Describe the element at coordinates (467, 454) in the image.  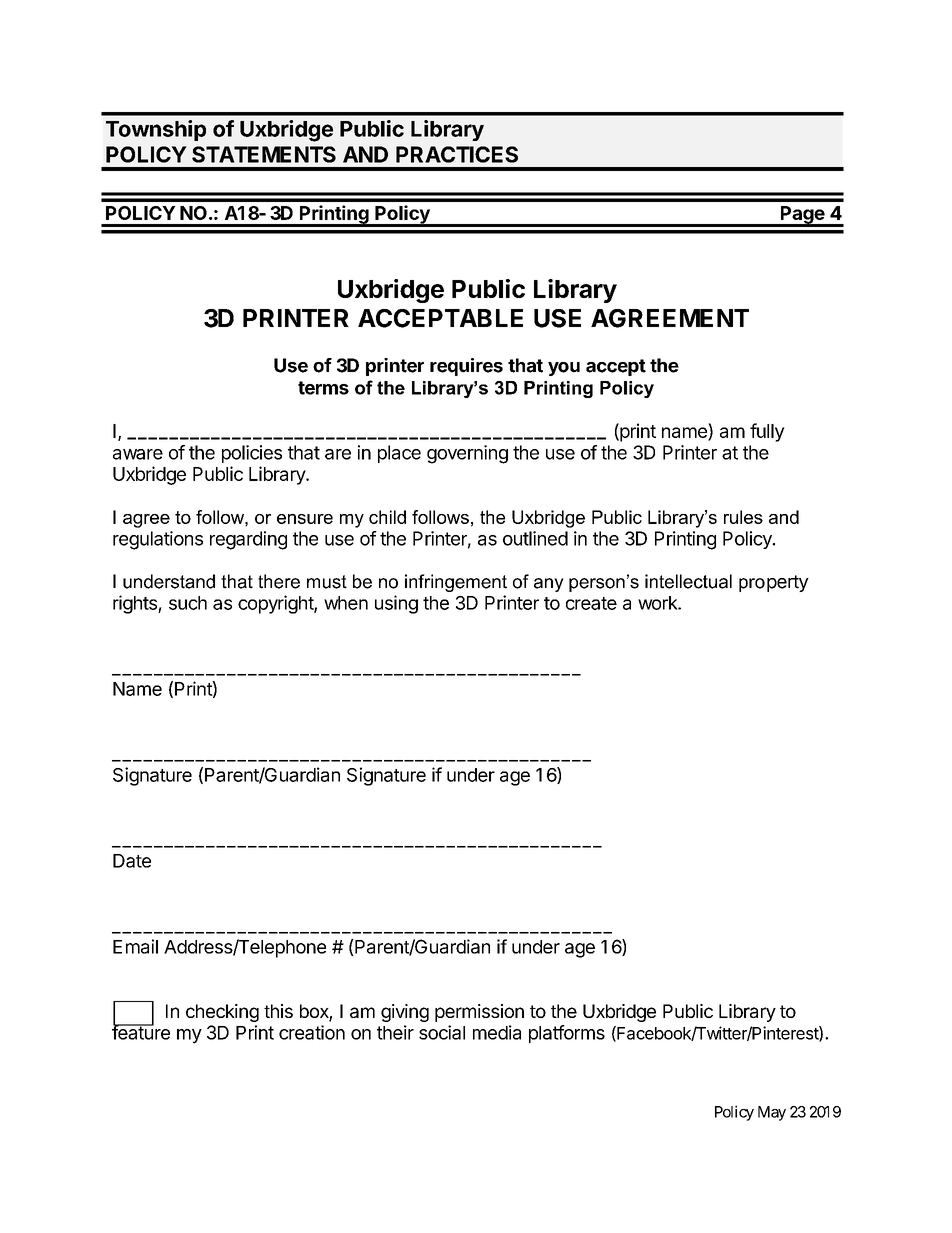
I see `governing` at that location.
